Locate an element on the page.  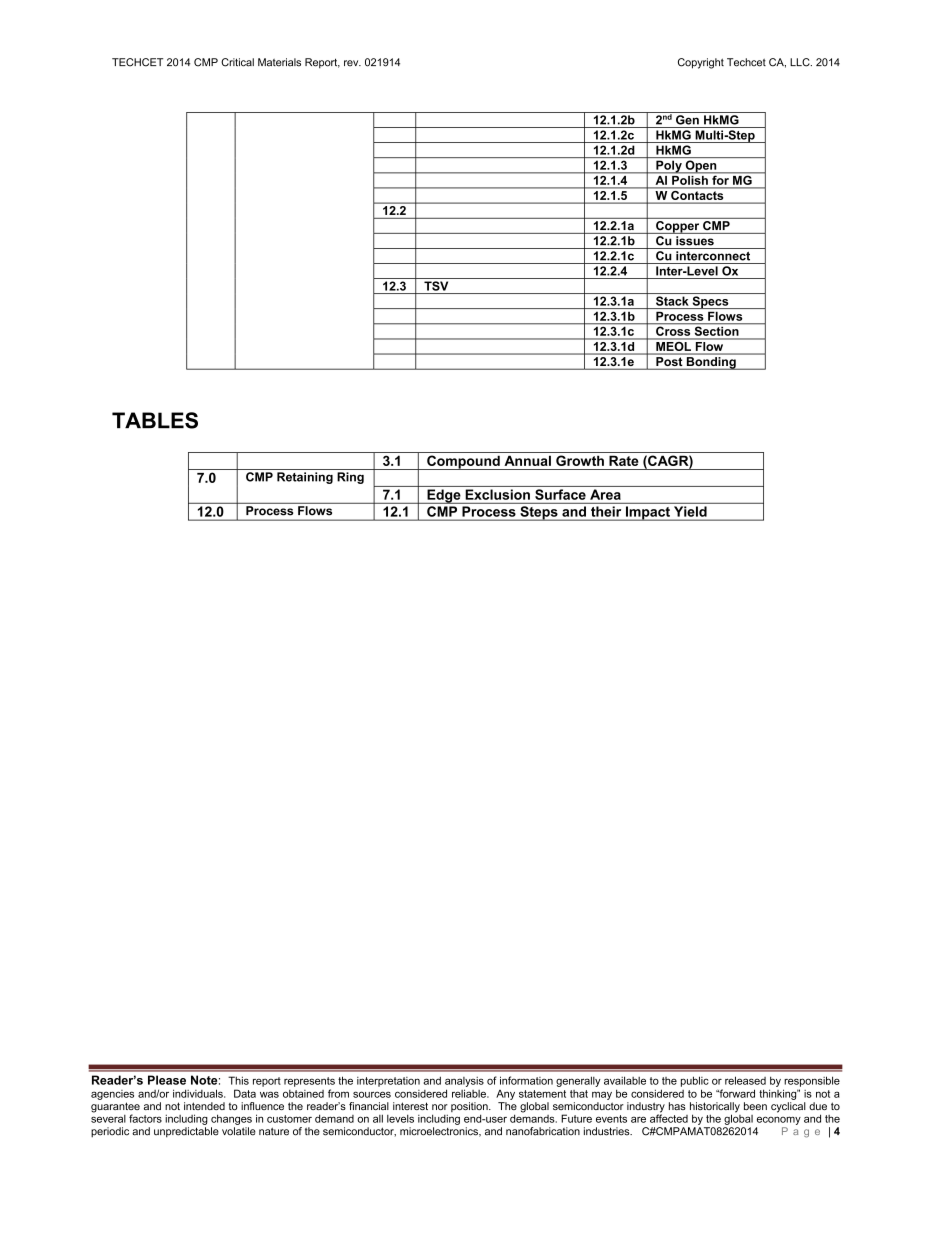
forward is located at coordinates (736, 1093).
